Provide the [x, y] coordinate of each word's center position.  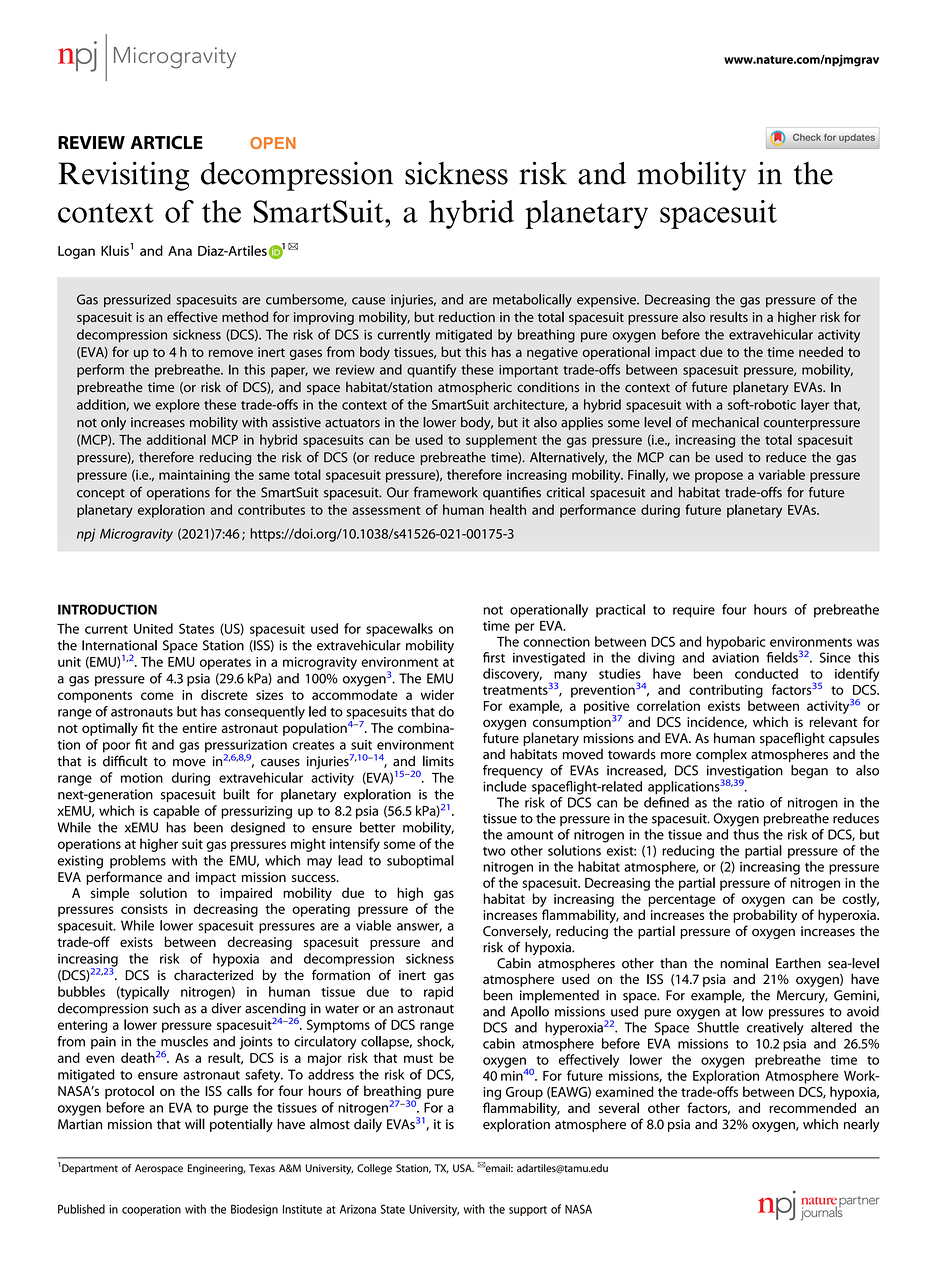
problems [138, 861]
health [508, 509]
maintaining [194, 476]
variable [782, 474]
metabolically [532, 301]
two [494, 851]
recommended [812, 1107]
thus [746, 834]
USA [463, 1168]
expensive [607, 300]
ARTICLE [166, 143]
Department [90, 1169]
